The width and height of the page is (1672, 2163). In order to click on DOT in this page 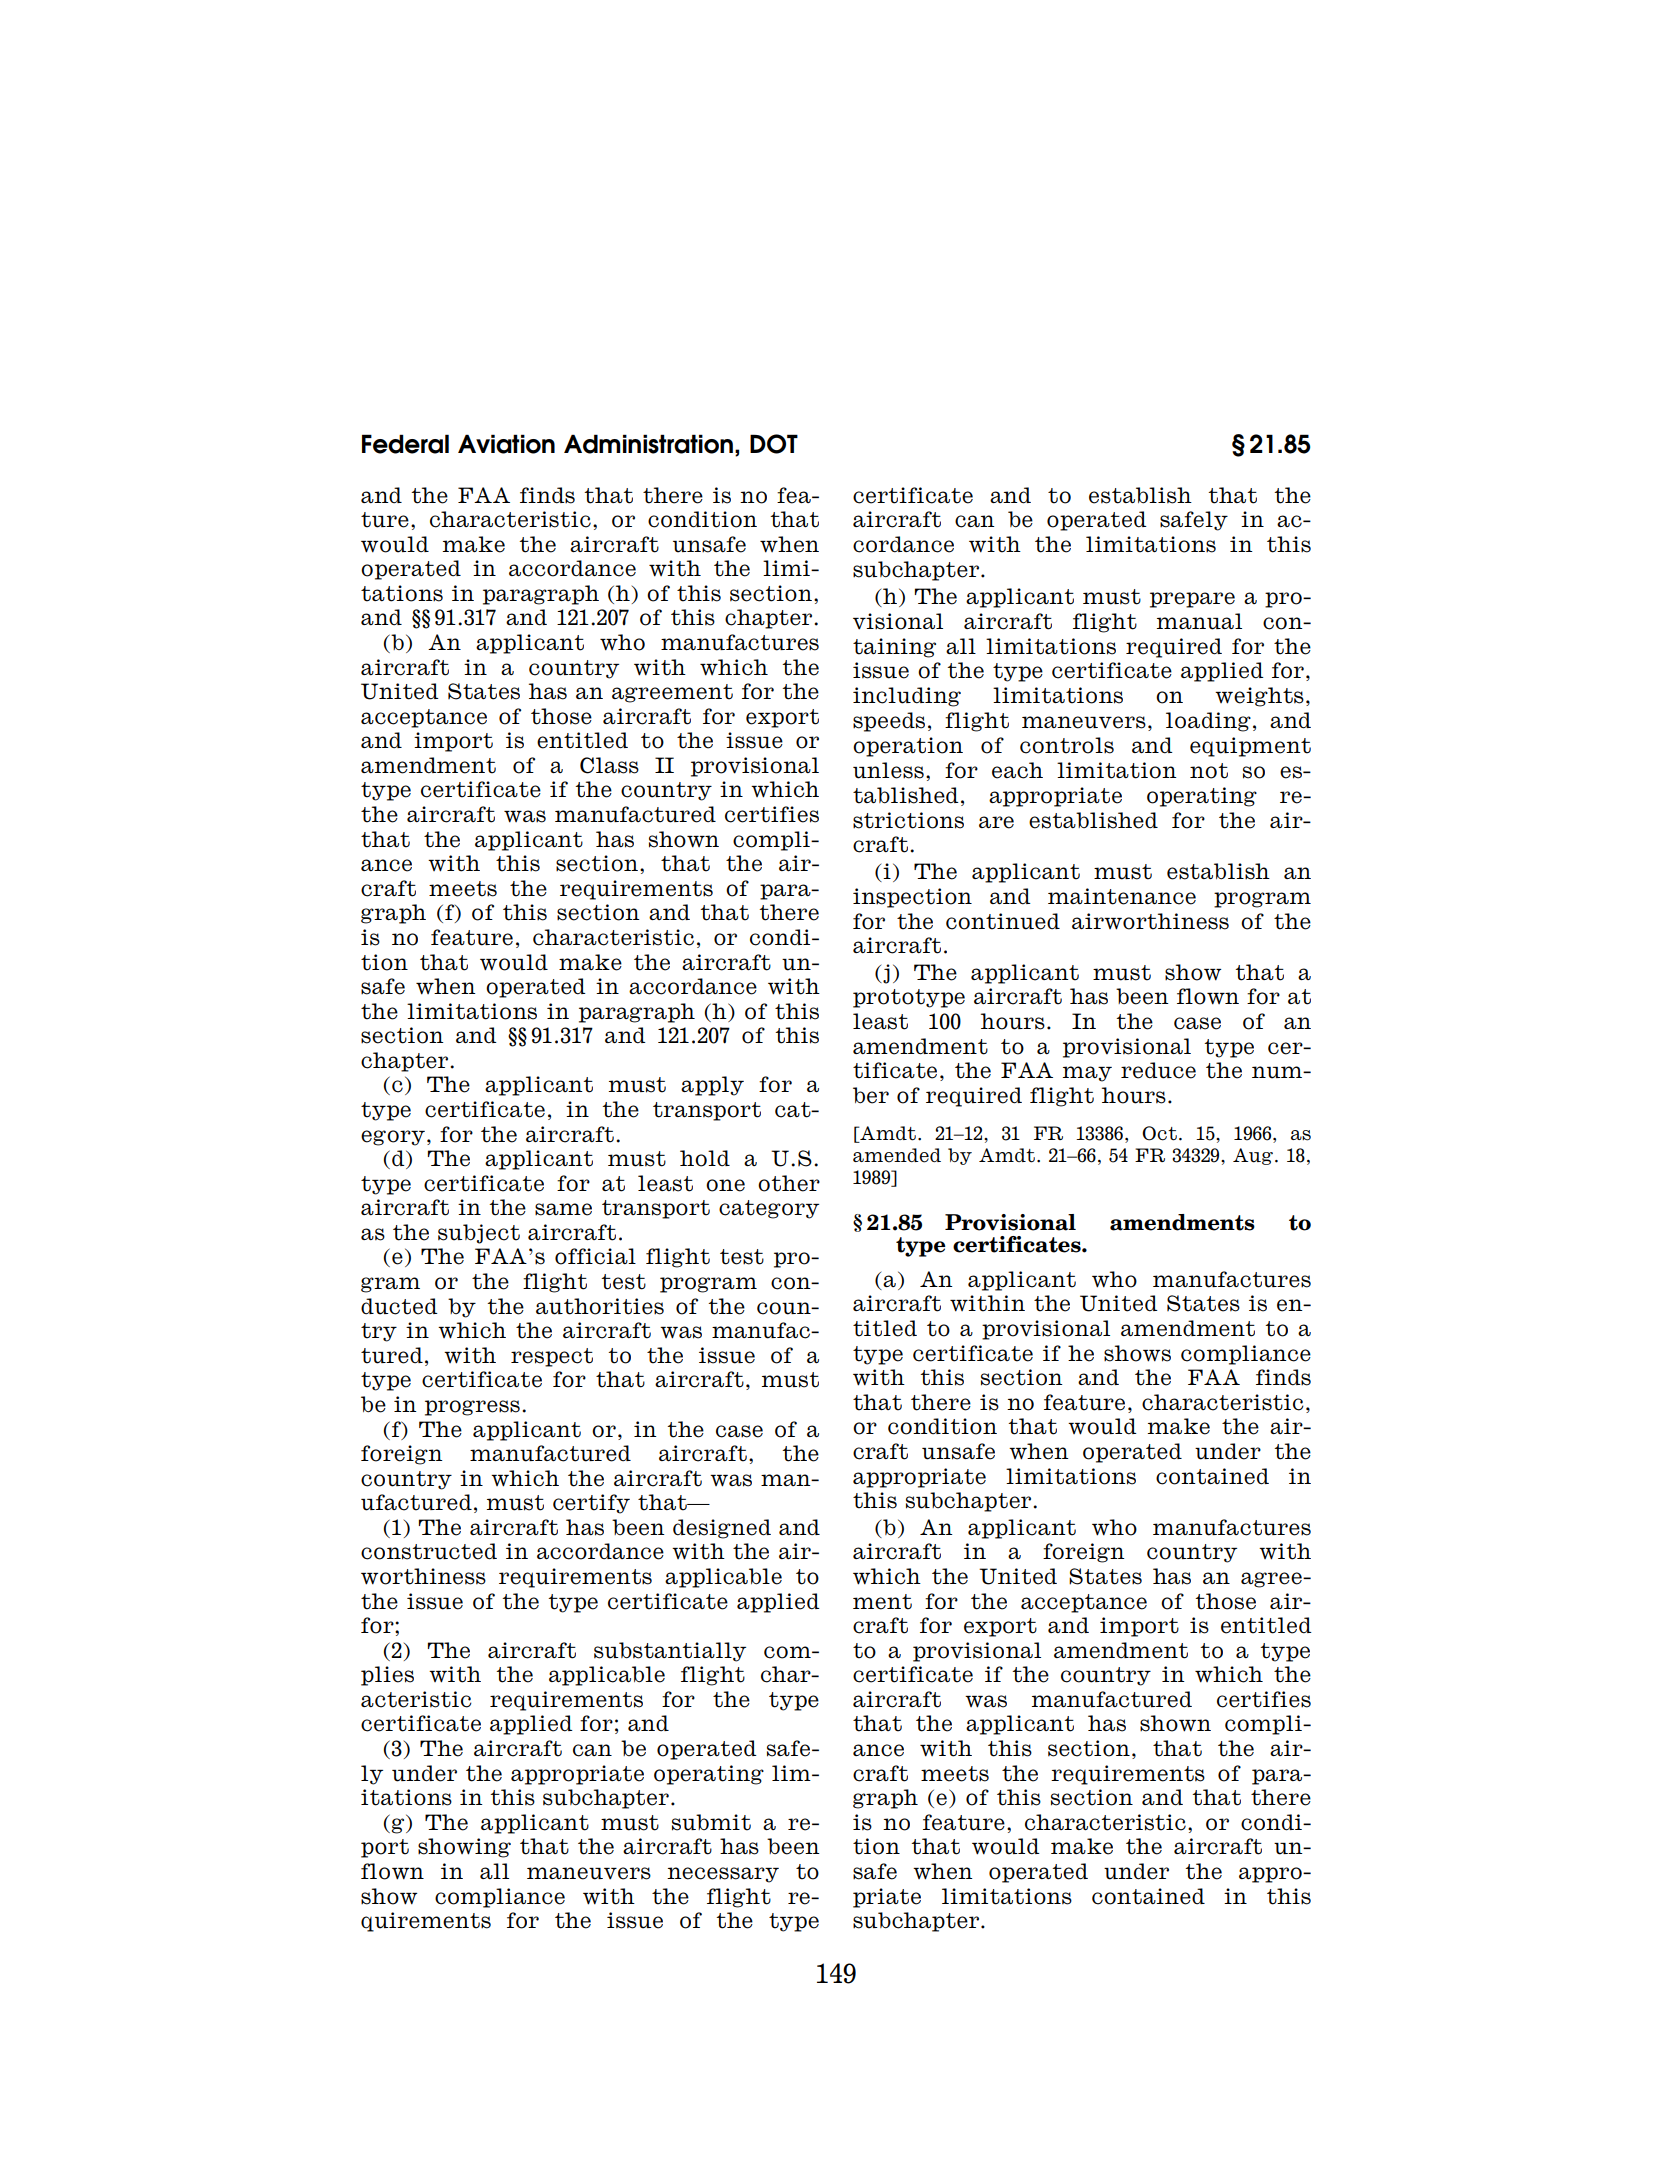, I will do `click(774, 444)`.
